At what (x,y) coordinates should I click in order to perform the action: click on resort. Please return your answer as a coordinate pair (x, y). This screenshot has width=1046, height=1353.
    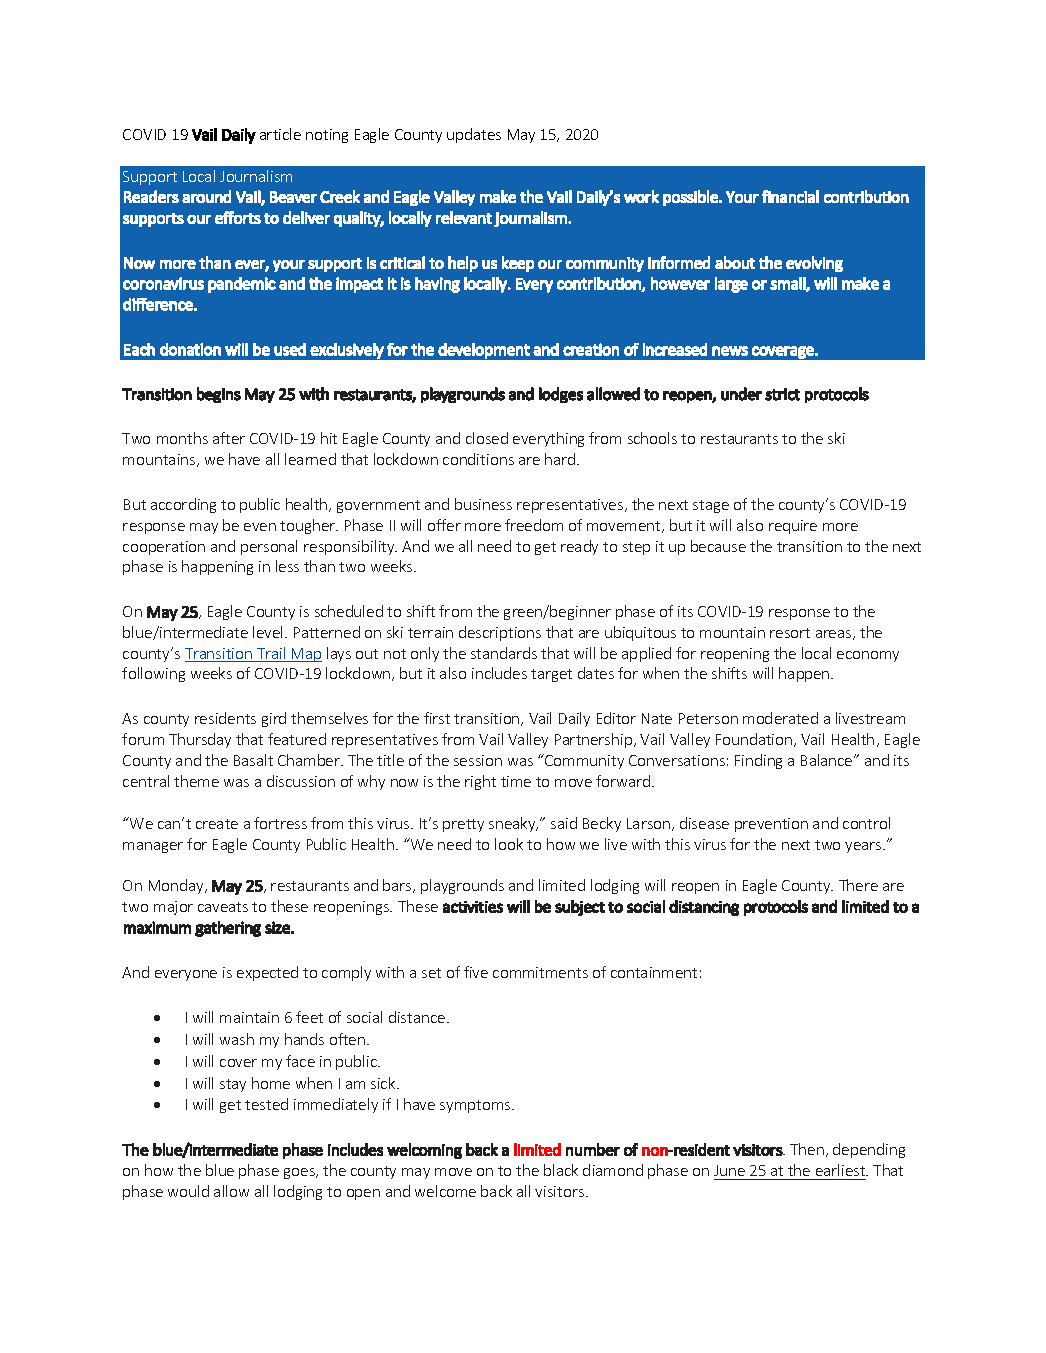
    Looking at the image, I should click on (790, 633).
